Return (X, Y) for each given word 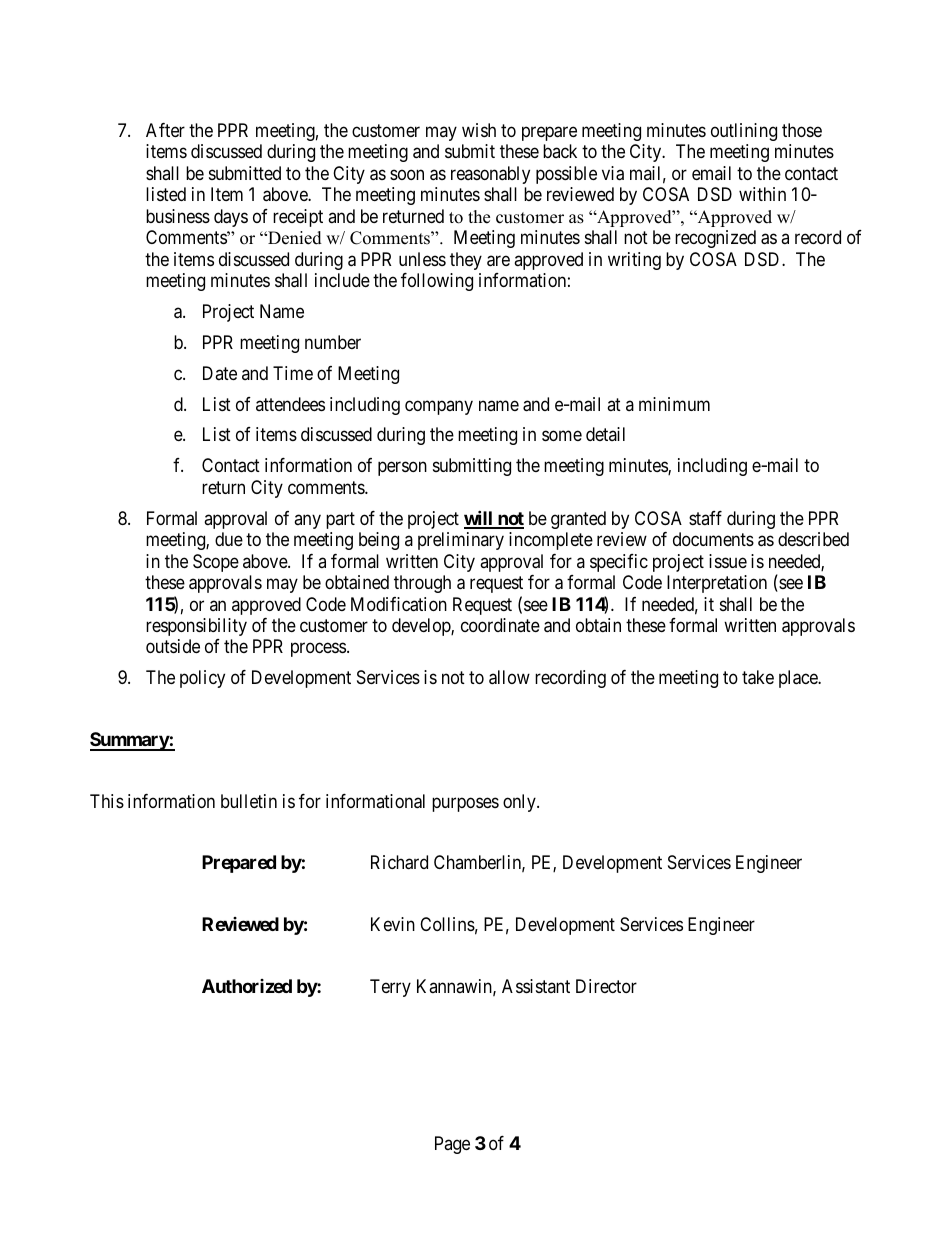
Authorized (247, 986)
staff (705, 518)
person (402, 469)
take (758, 677)
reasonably (490, 175)
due (229, 539)
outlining (744, 132)
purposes (465, 804)
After (165, 130)
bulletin (249, 801)
